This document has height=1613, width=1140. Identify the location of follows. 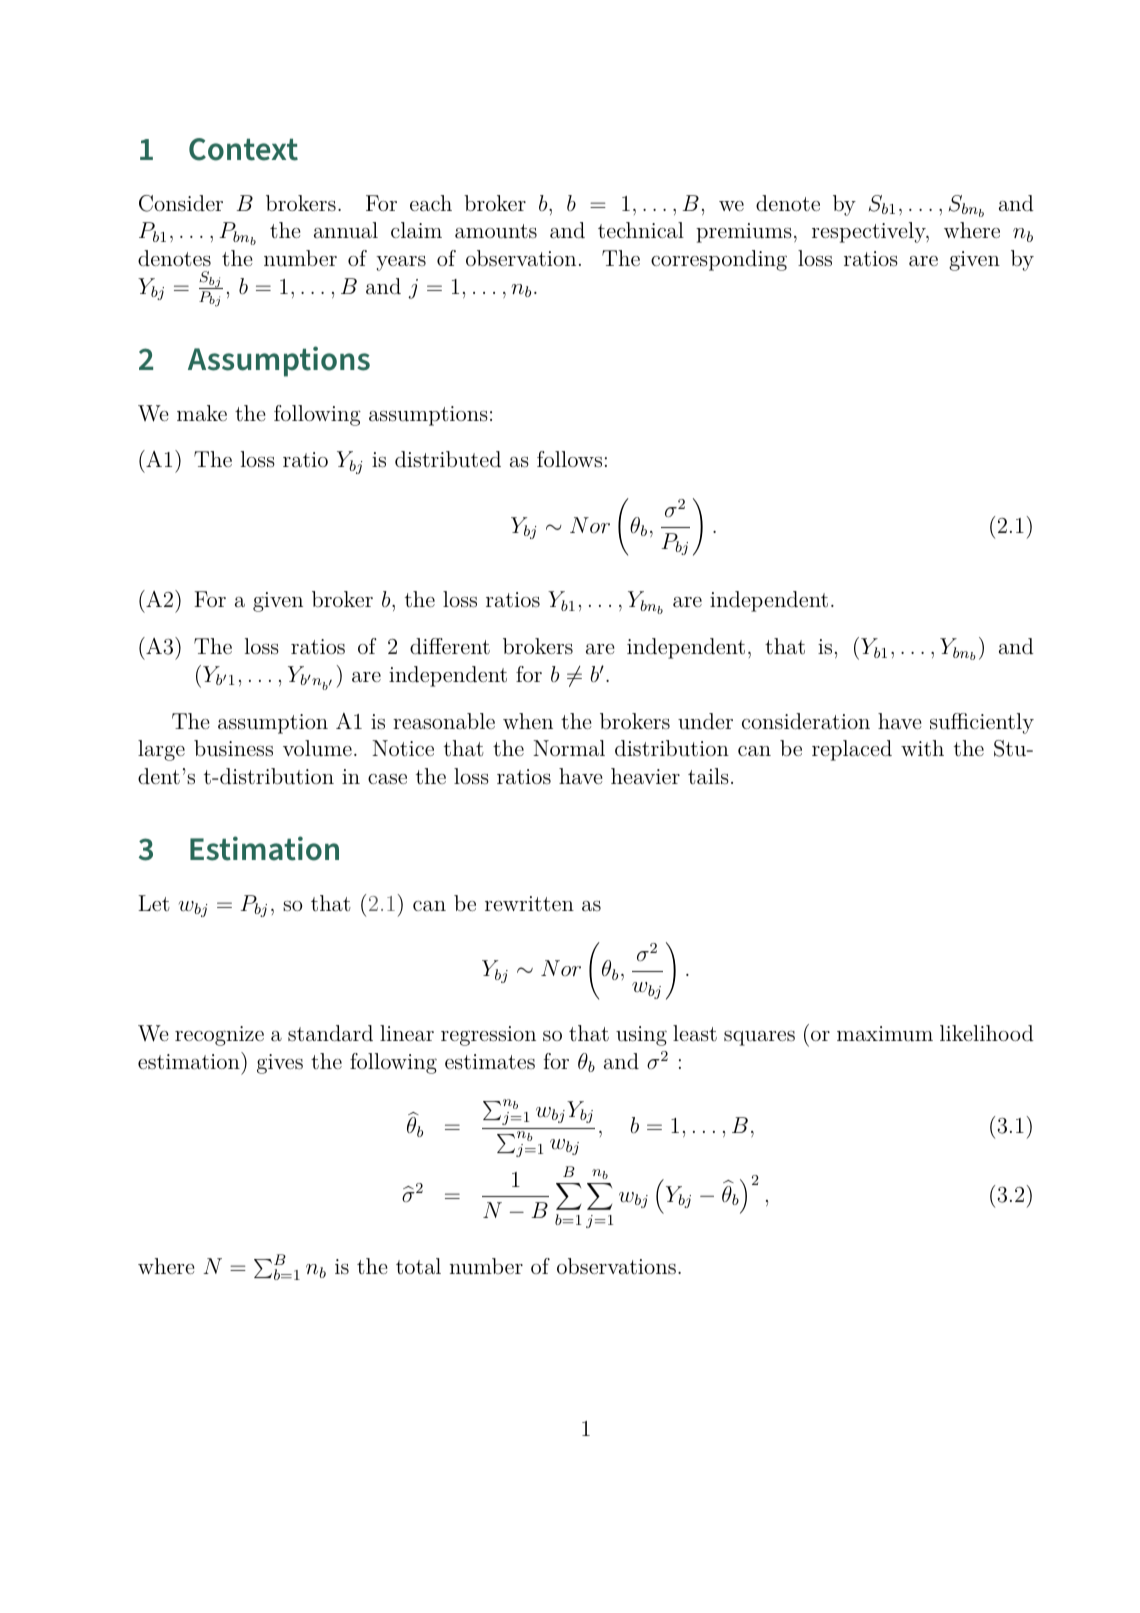
(569, 459).
